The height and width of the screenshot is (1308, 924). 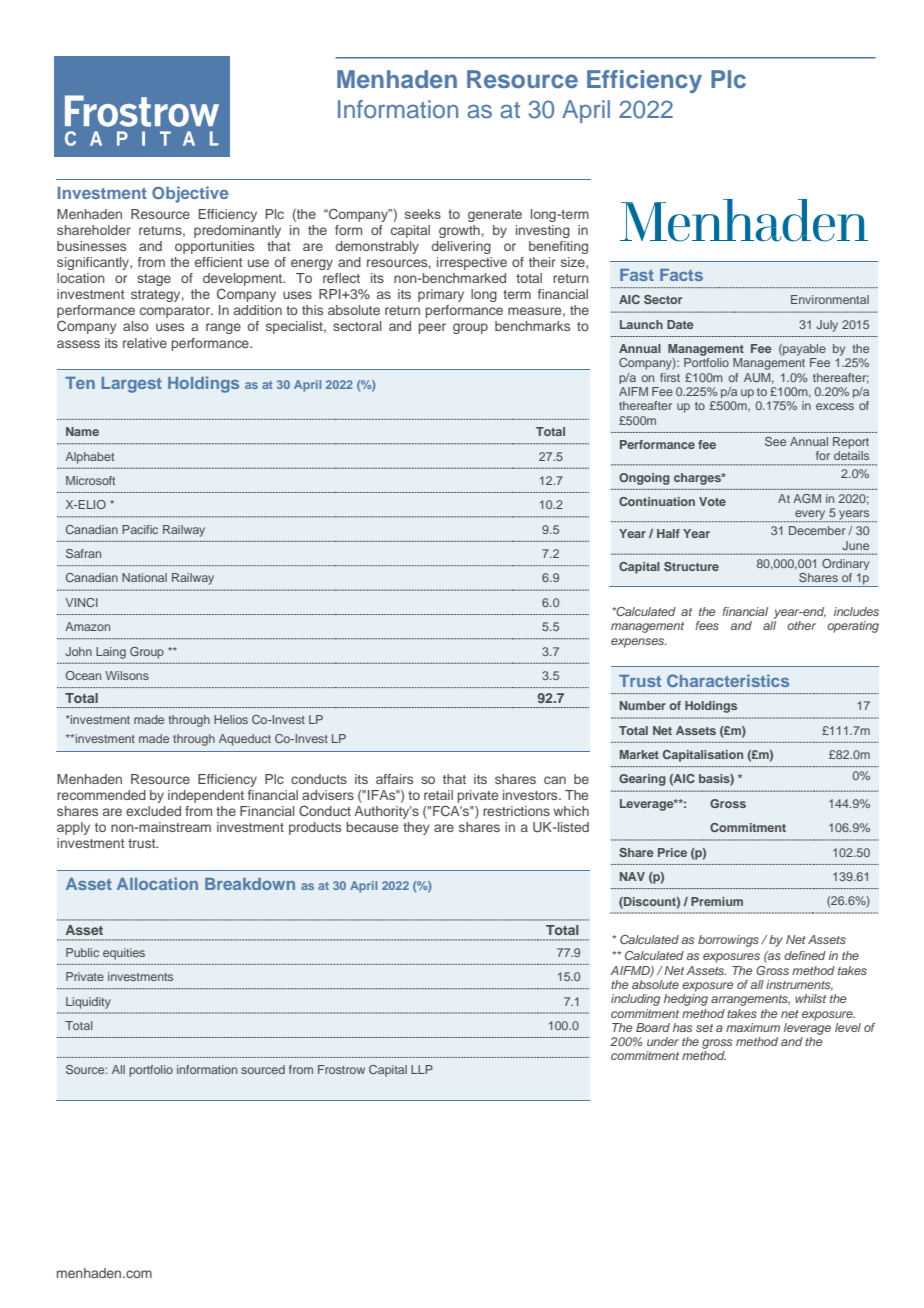 I want to click on Facts, so click(x=681, y=275).
